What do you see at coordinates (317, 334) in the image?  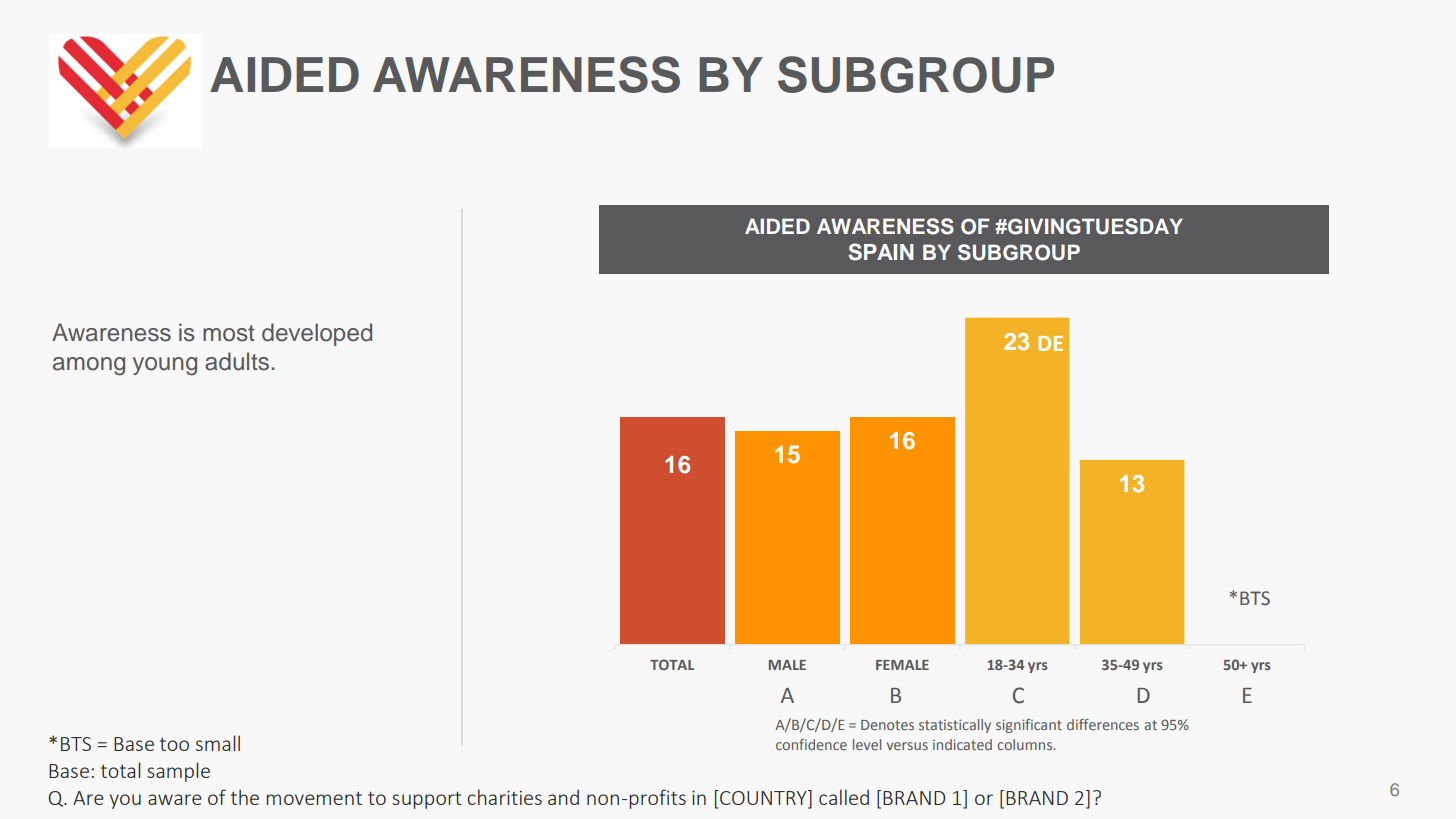 I see `developed` at bounding box center [317, 334].
